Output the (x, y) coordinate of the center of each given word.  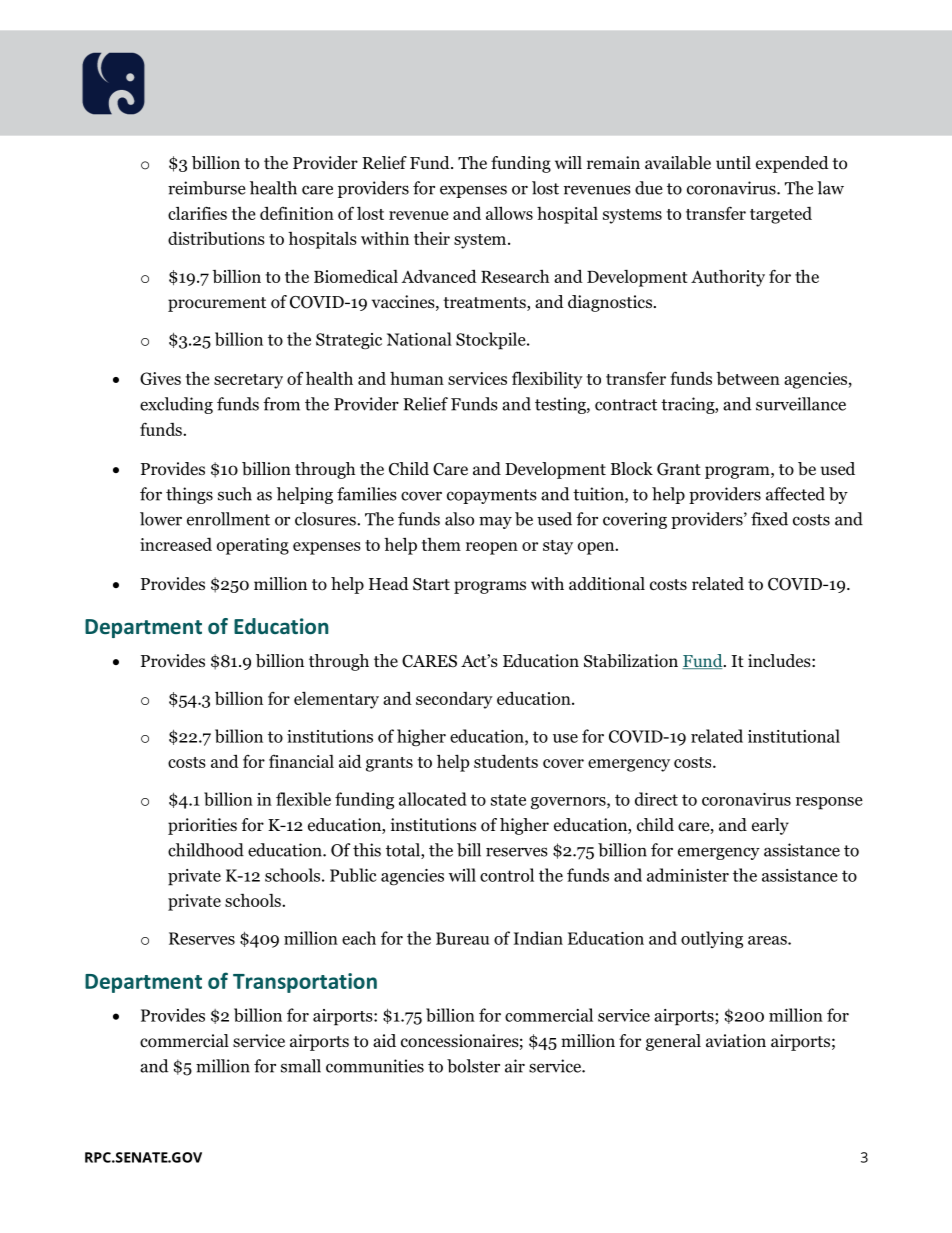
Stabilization (631, 661)
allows (509, 213)
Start (431, 584)
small (301, 1066)
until (733, 162)
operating (253, 546)
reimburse (207, 188)
